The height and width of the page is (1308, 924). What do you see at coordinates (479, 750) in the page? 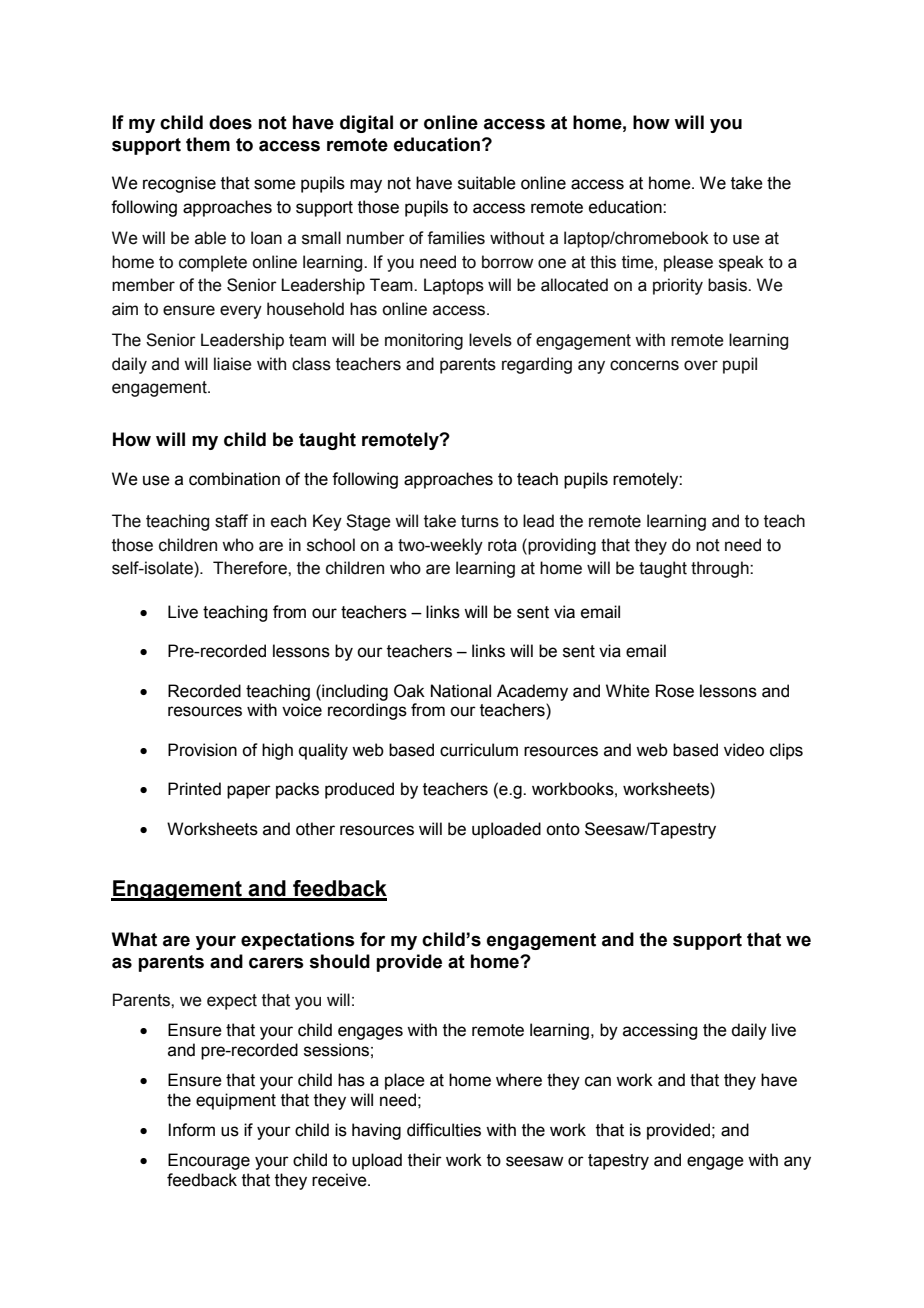
I see `curriculum` at bounding box center [479, 750].
